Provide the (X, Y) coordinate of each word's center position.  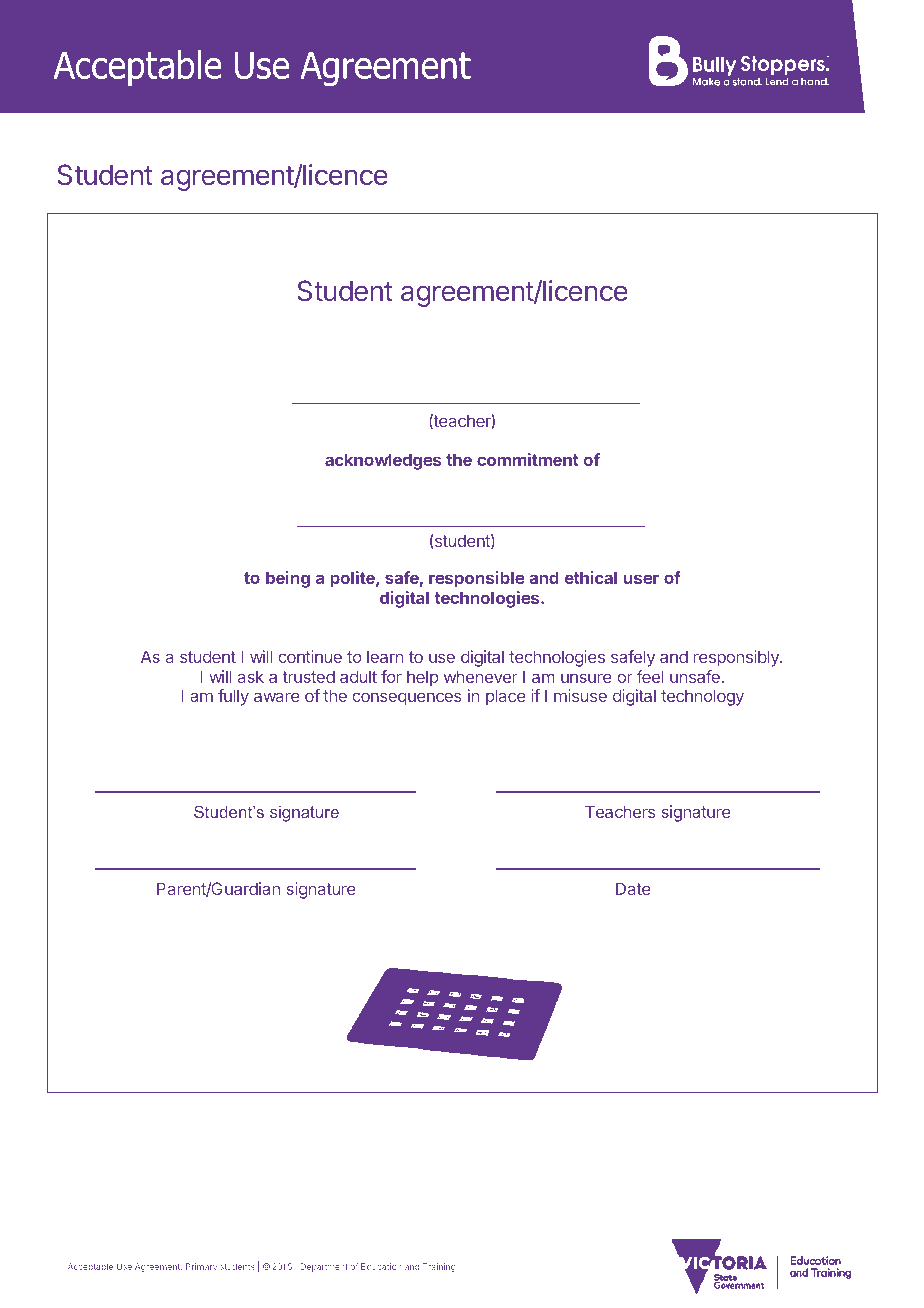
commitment (528, 459)
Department (324, 1267)
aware (277, 697)
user (641, 579)
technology (702, 697)
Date (633, 888)
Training (439, 1267)
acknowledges (383, 461)
